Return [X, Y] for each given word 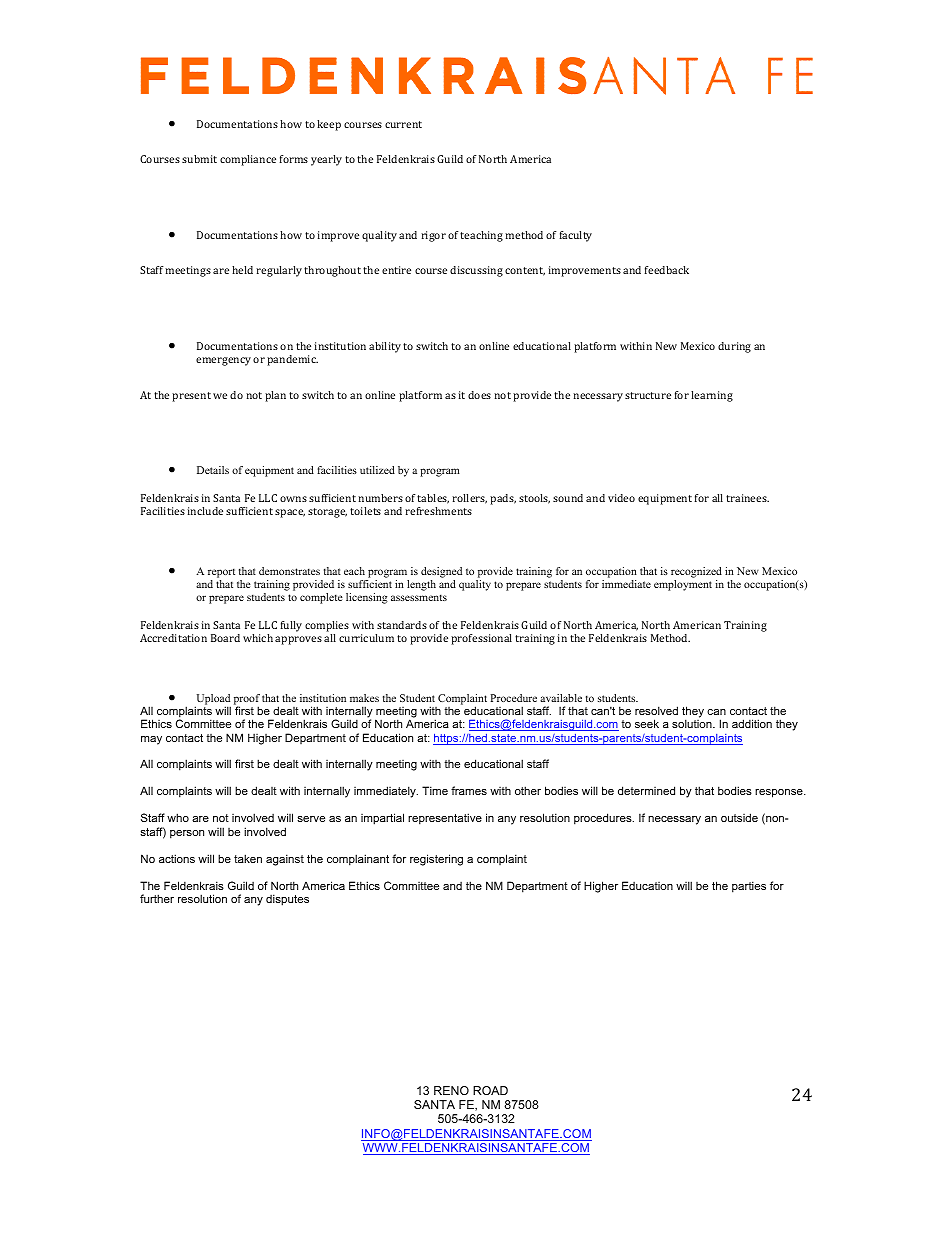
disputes [287, 900]
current [403, 124]
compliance [248, 160]
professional [481, 639]
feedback [667, 270]
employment [683, 585]
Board [225, 638]
